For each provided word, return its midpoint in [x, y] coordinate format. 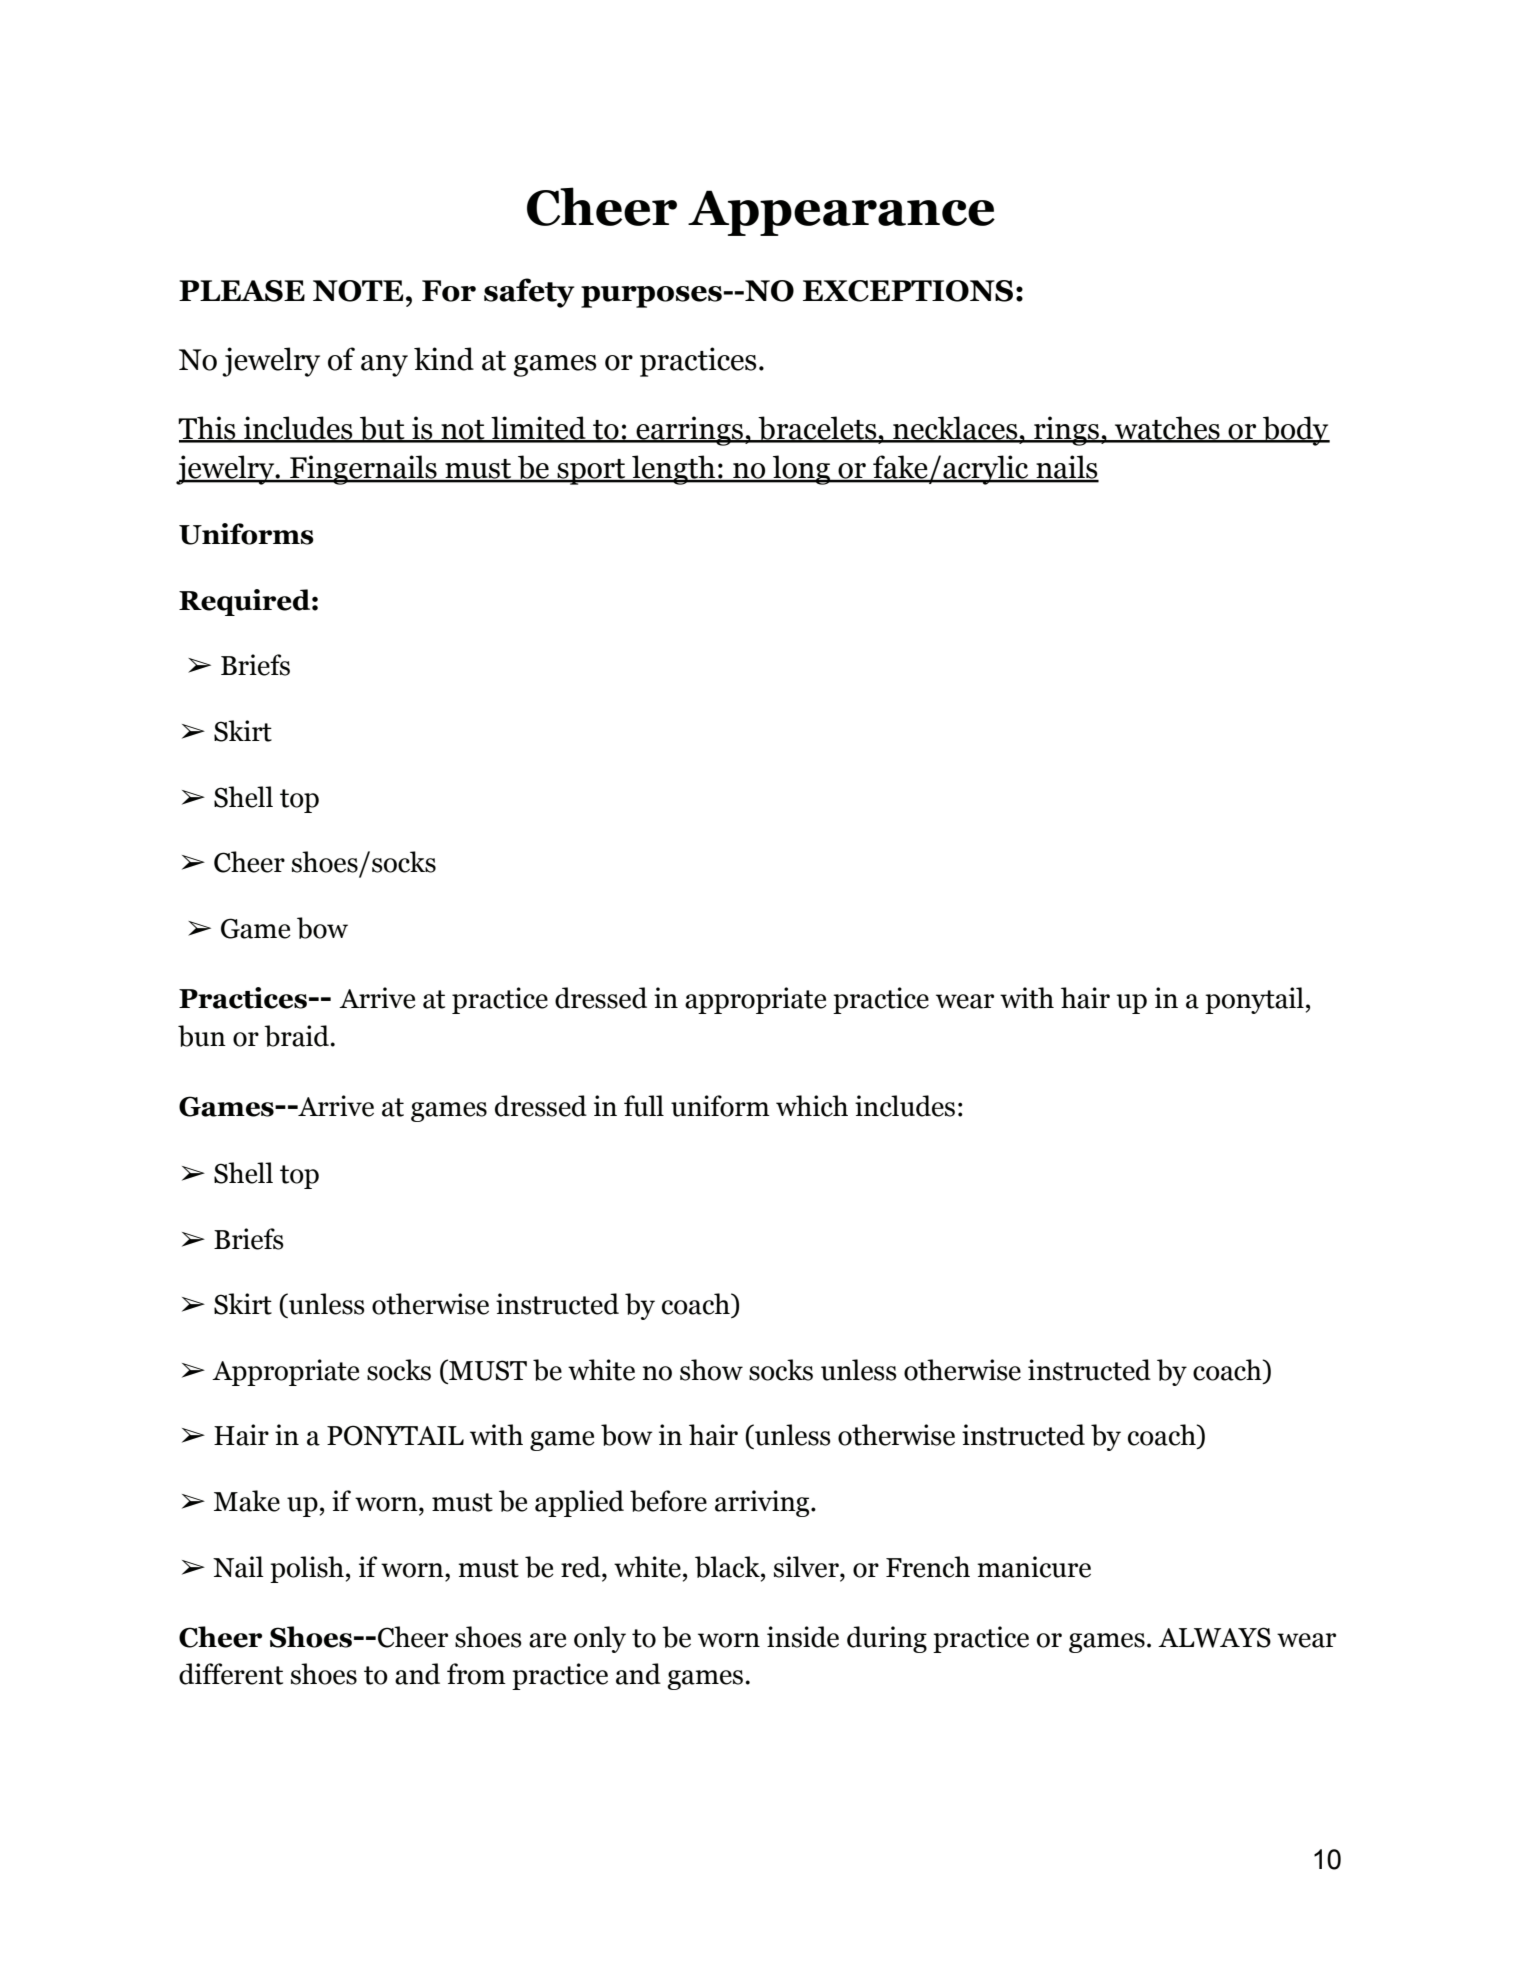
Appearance [841, 213]
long [802, 470]
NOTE [358, 291]
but [382, 429]
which [812, 1106]
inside [803, 1637]
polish [307, 1569]
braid [297, 1036]
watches [1167, 429]
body [1295, 431]
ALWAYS [1214, 1637]
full [644, 1106]
